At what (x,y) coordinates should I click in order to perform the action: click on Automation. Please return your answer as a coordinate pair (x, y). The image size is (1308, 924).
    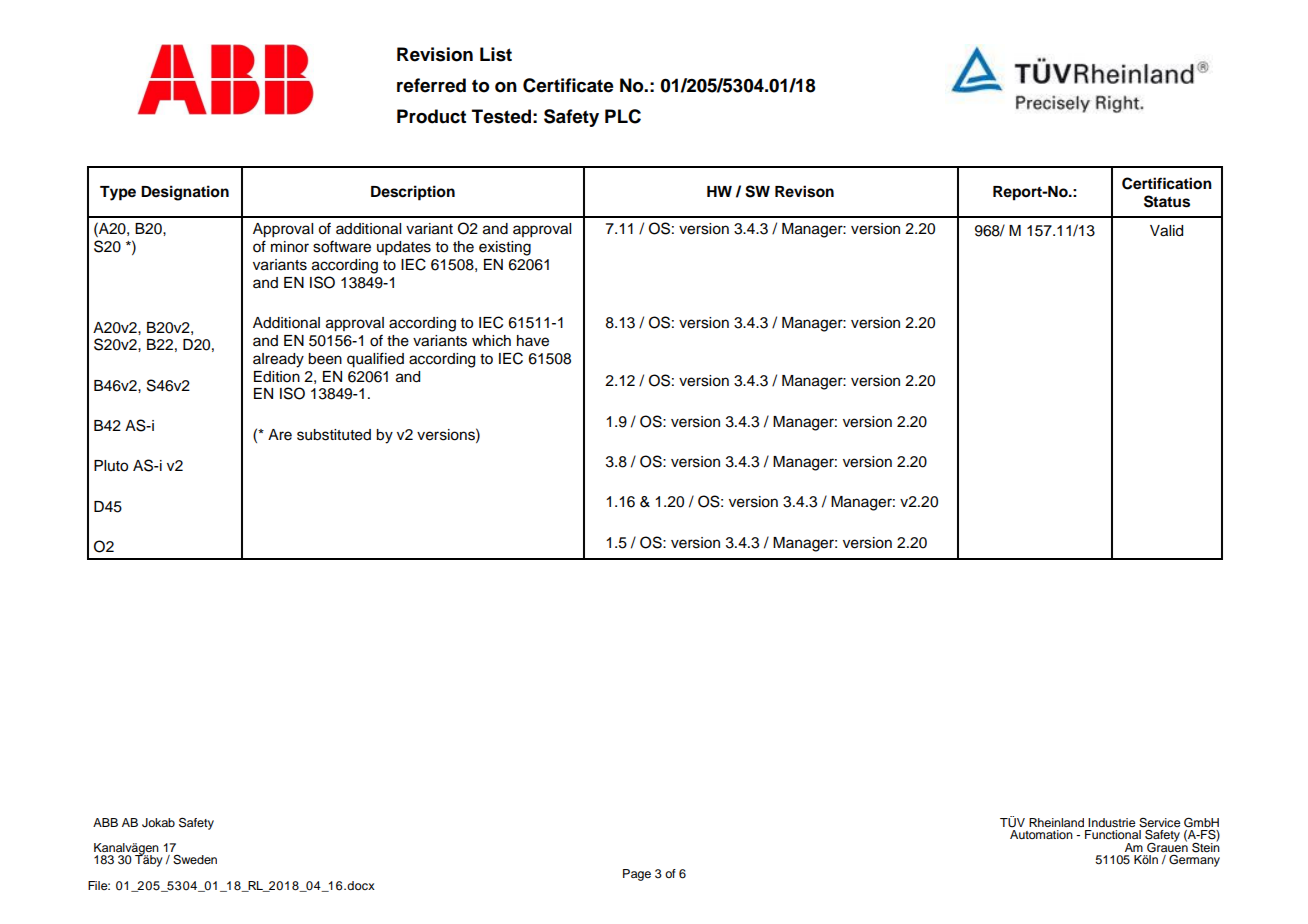
    Looking at the image, I should click on (1041, 834).
